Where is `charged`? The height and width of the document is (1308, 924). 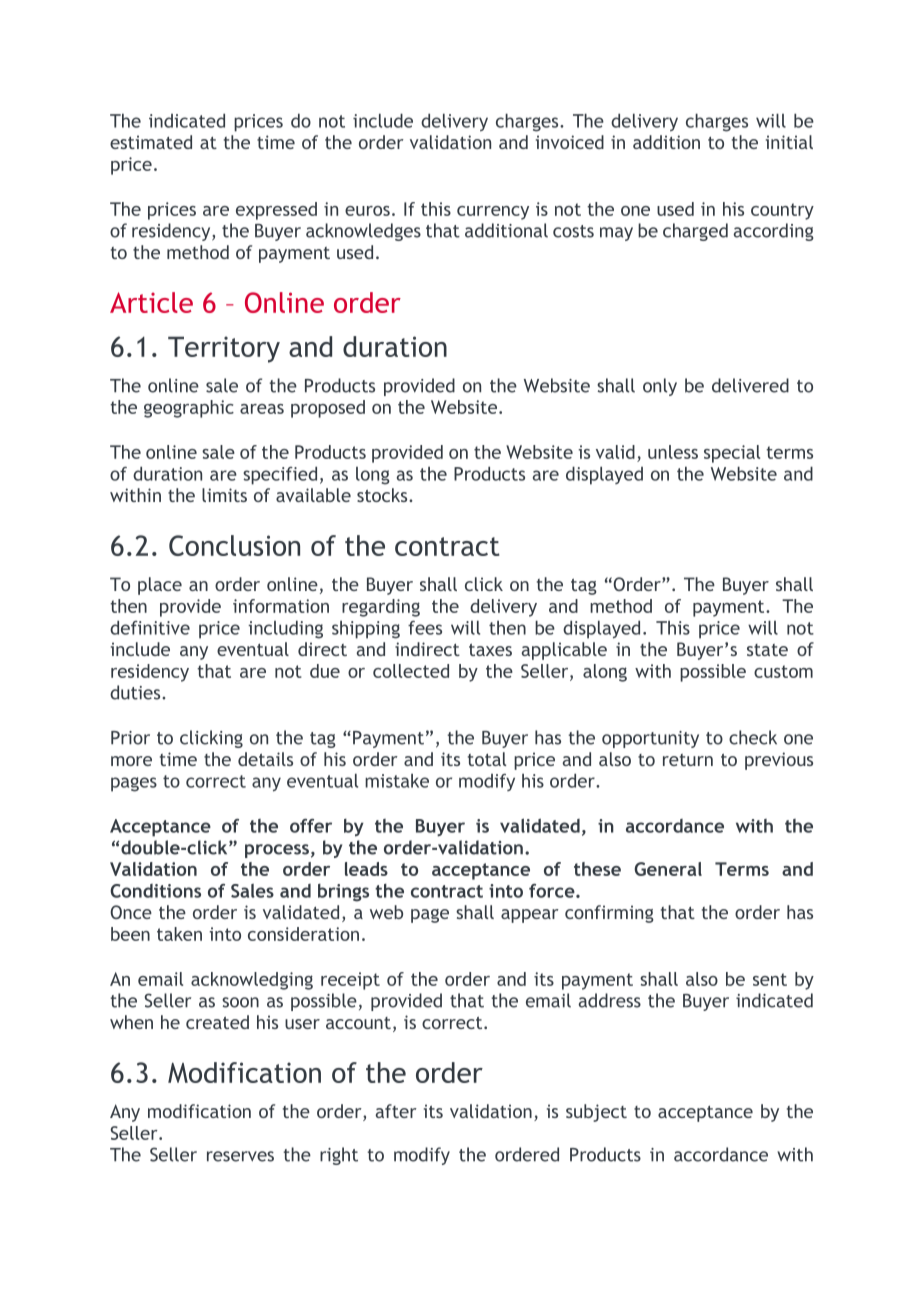
charged is located at coordinates (695, 232).
